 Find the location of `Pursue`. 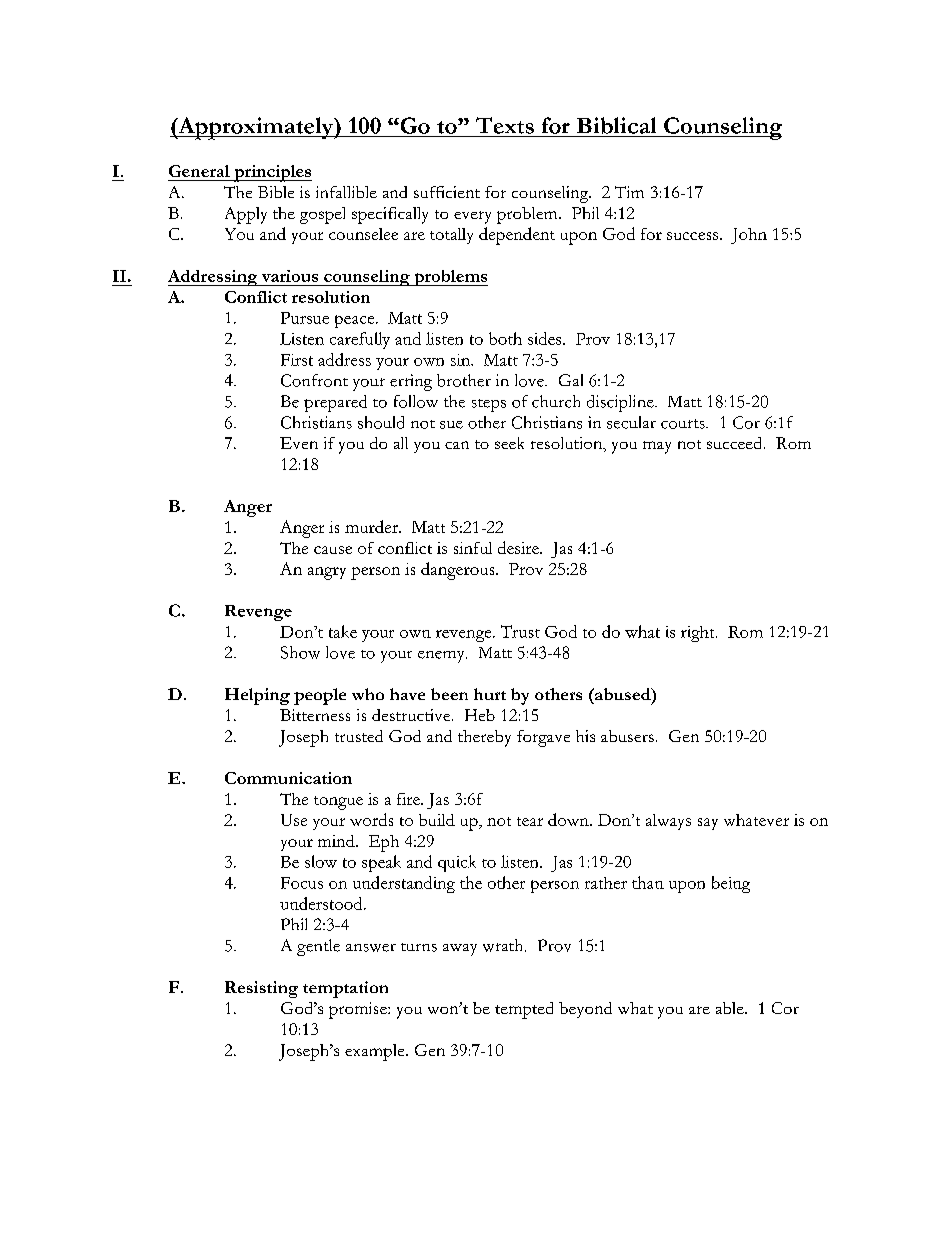

Pursue is located at coordinates (305, 318).
